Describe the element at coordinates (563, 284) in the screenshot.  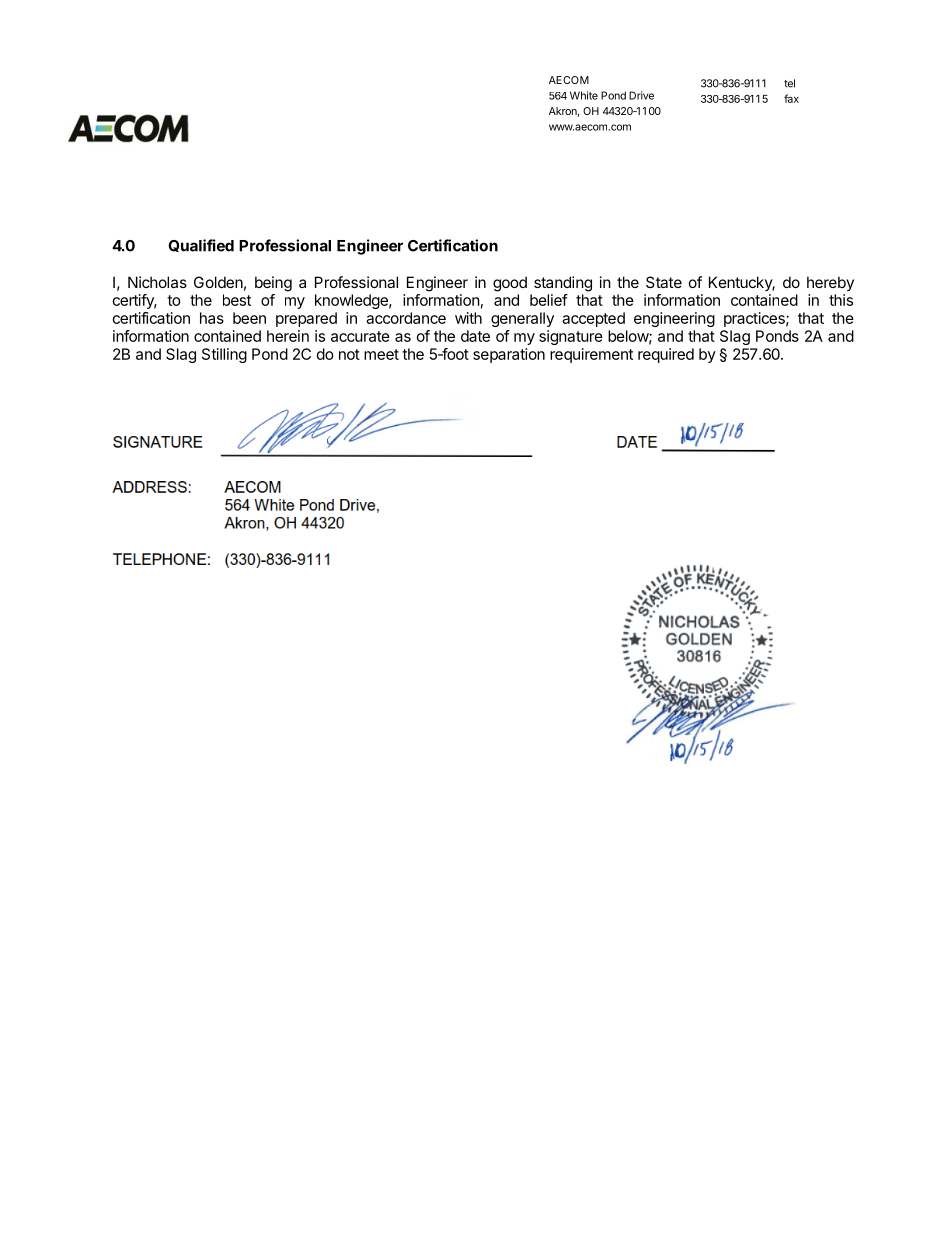
I see `standing` at that location.
